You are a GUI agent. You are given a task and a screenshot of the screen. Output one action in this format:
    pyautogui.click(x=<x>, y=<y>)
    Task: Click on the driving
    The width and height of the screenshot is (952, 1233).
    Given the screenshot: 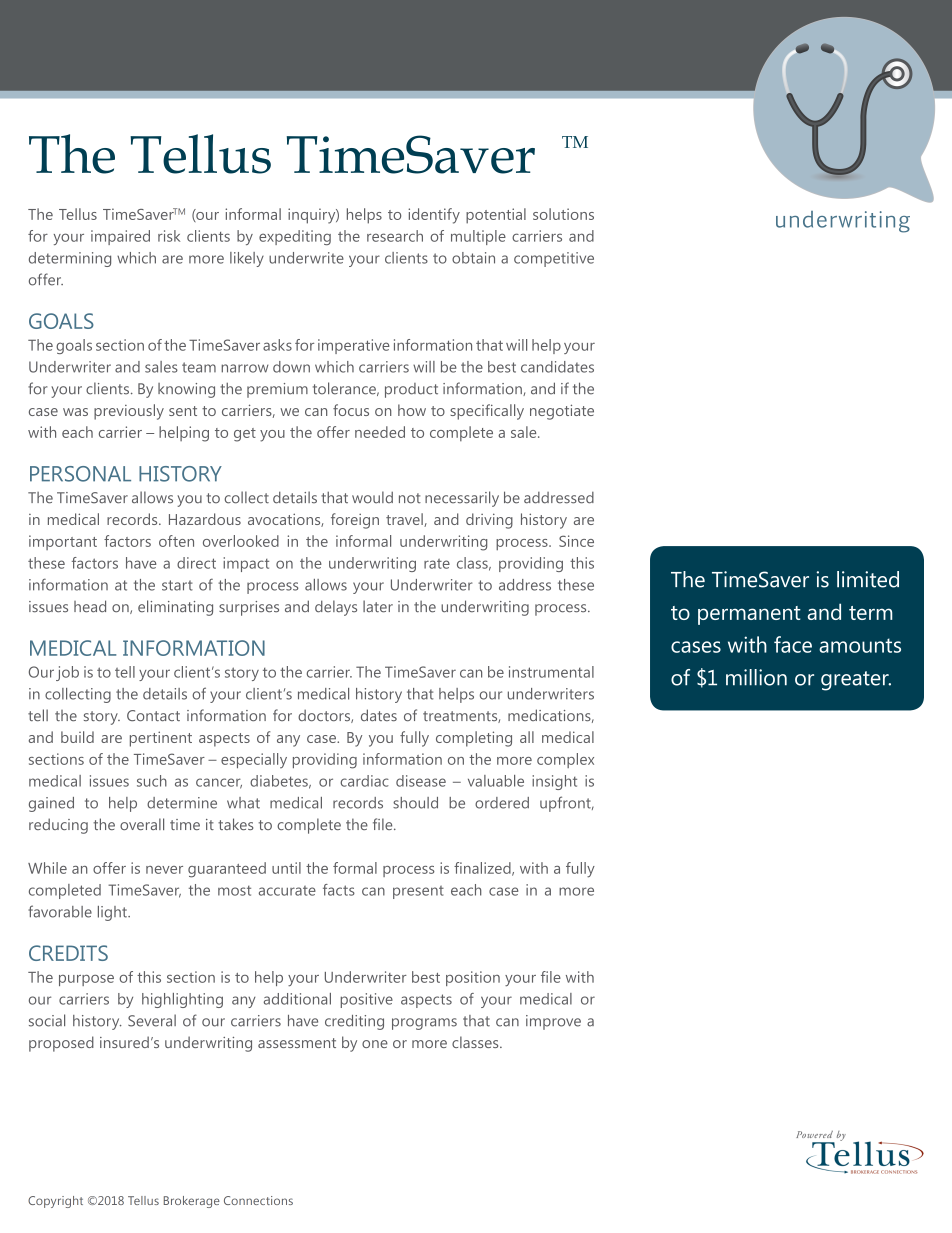 What is the action you would take?
    pyautogui.click(x=489, y=521)
